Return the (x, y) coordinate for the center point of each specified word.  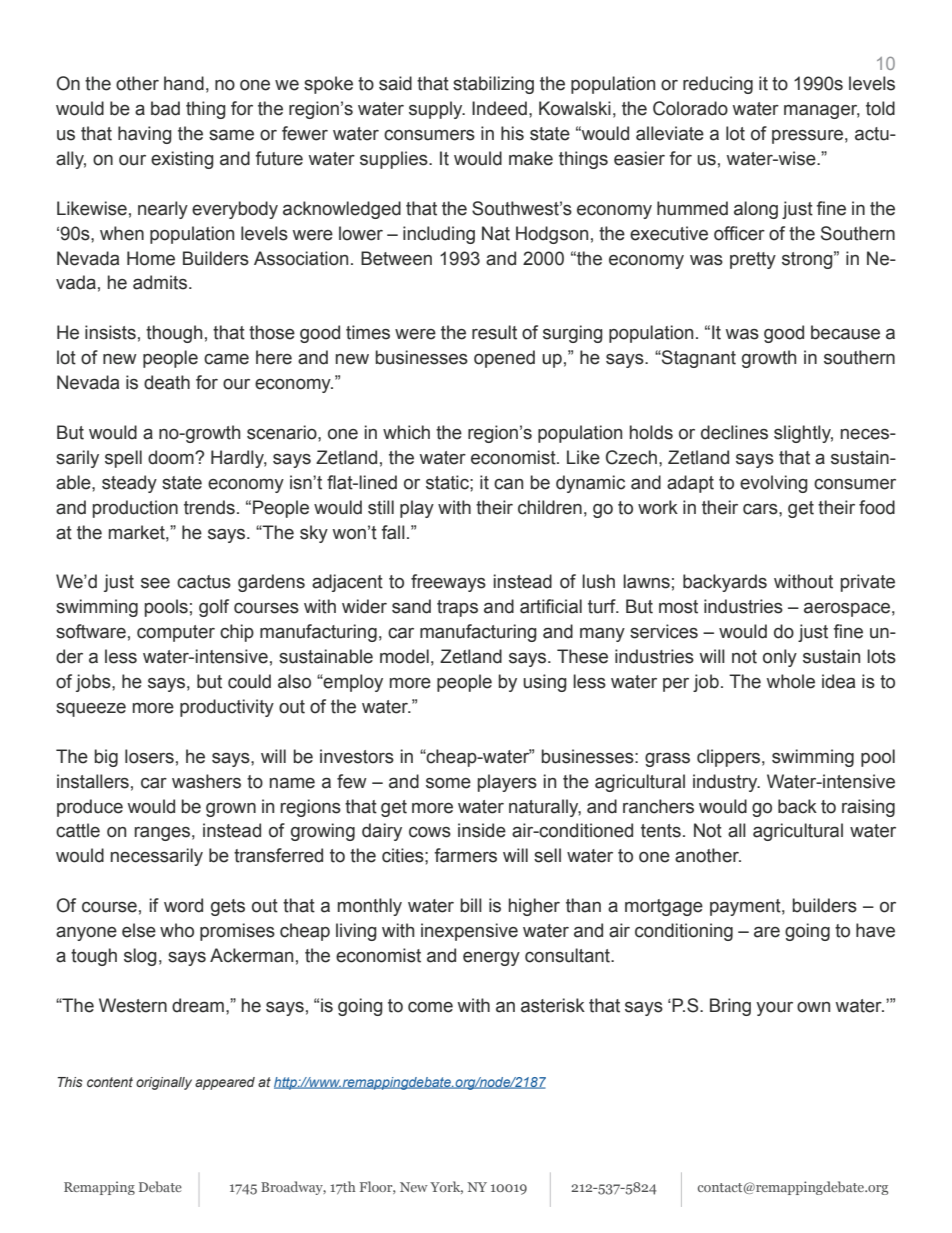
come (430, 1007)
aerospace (847, 610)
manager (822, 112)
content (110, 1082)
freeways (448, 583)
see (155, 583)
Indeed (499, 108)
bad (165, 108)
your (774, 1009)
